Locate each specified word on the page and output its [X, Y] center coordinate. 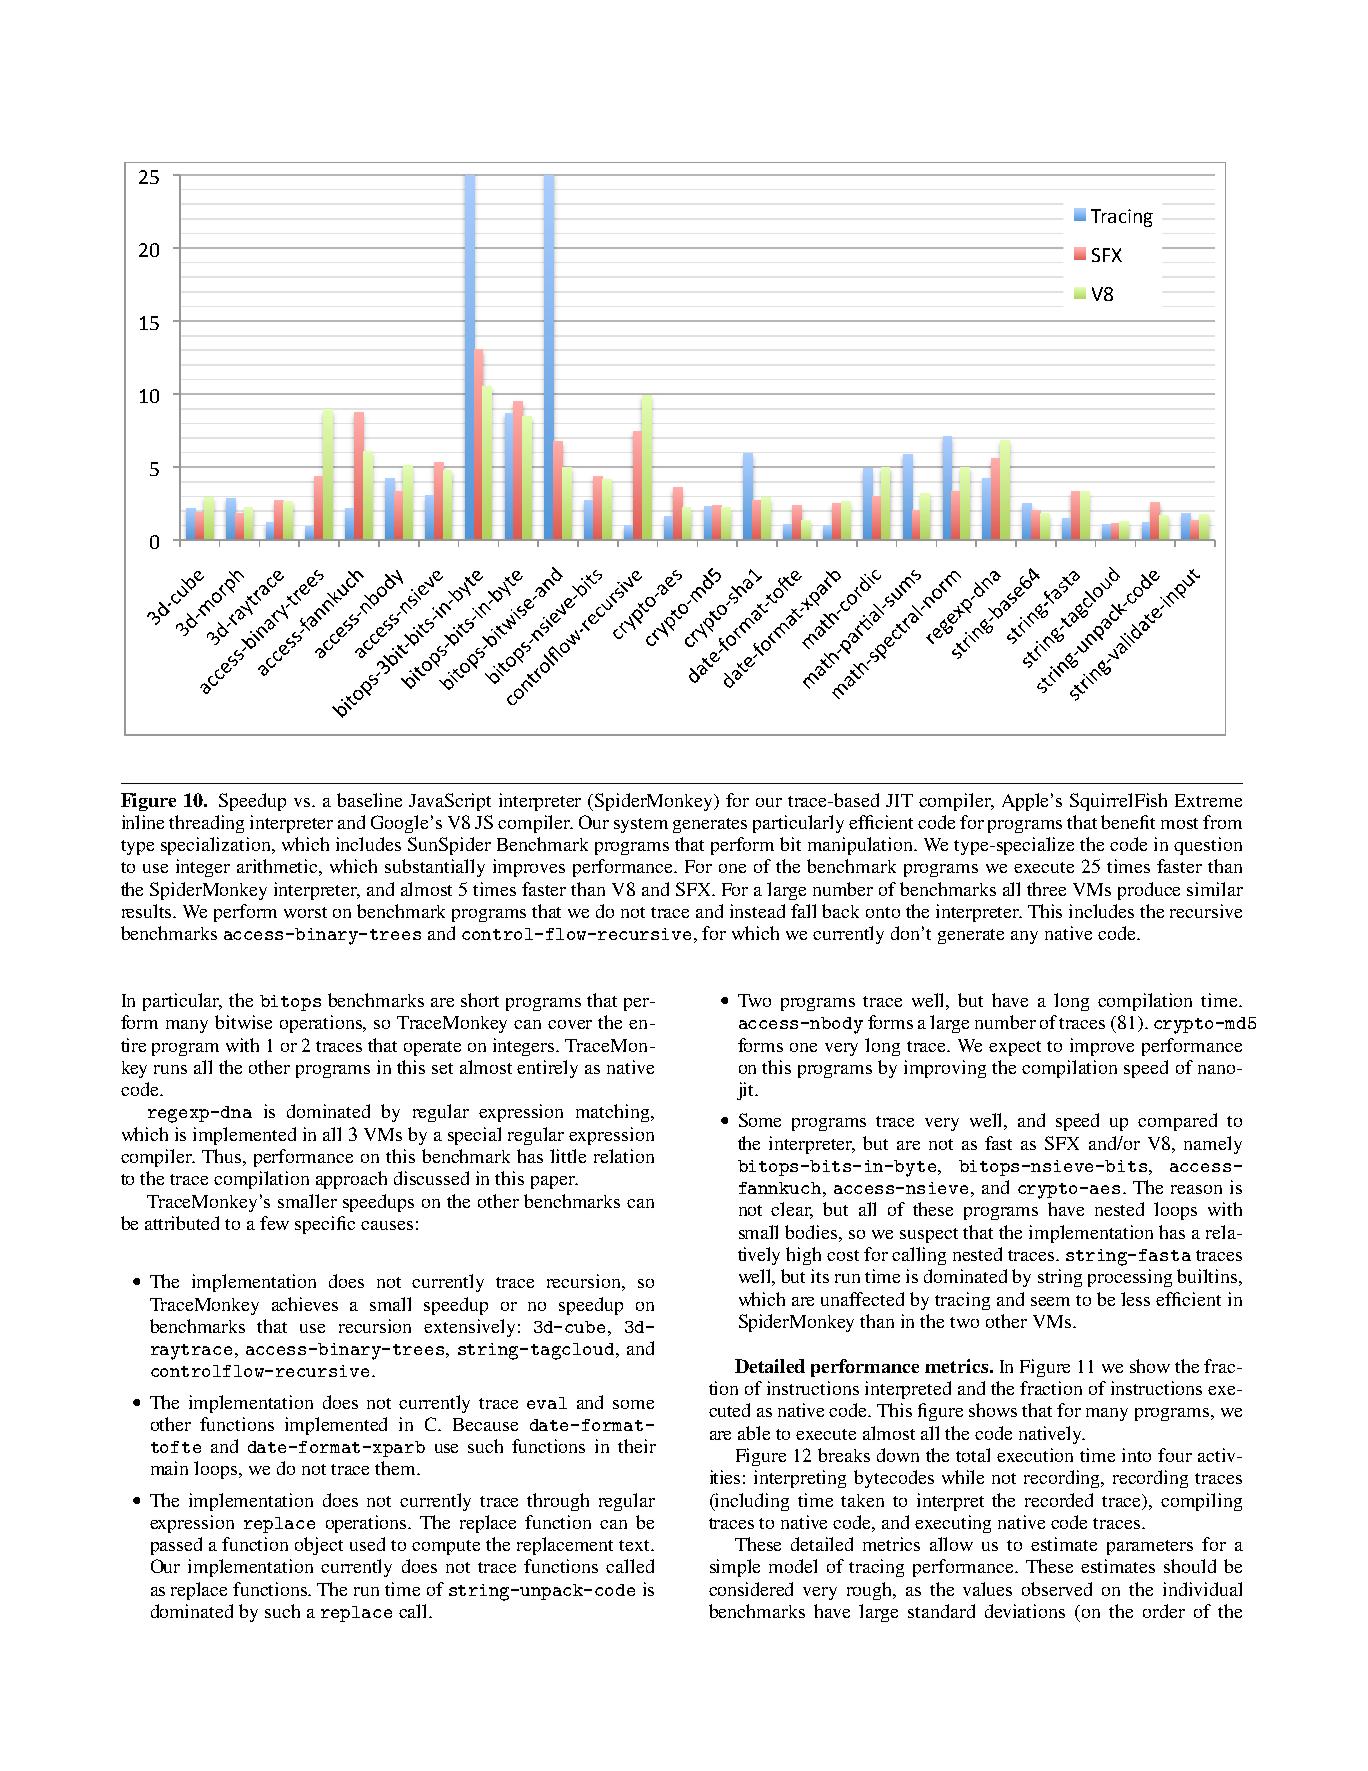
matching [614, 1113]
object [319, 1546]
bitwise [243, 1022]
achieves [305, 1304]
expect [1015, 1048]
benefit [1128, 822]
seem [1050, 1301]
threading [206, 824]
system [641, 825]
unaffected [862, 1299]
